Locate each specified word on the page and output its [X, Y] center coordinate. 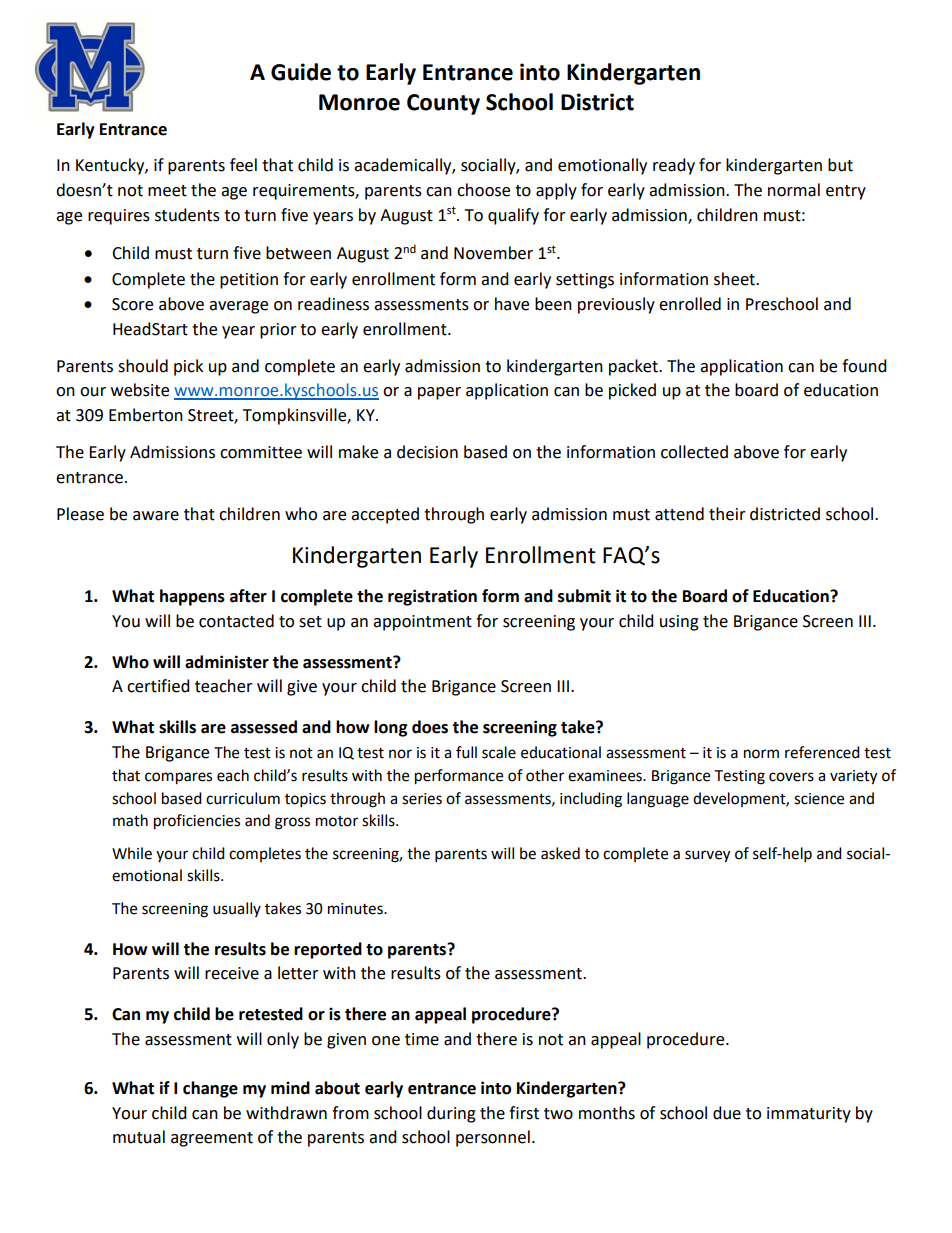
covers [791, 777]
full [466, 752]
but [840, 165]
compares [178, 778]
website [140, 390]
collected [694, 452]
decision [427, 452]
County [443, 104]
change [210, 1089]
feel [243, 165]
